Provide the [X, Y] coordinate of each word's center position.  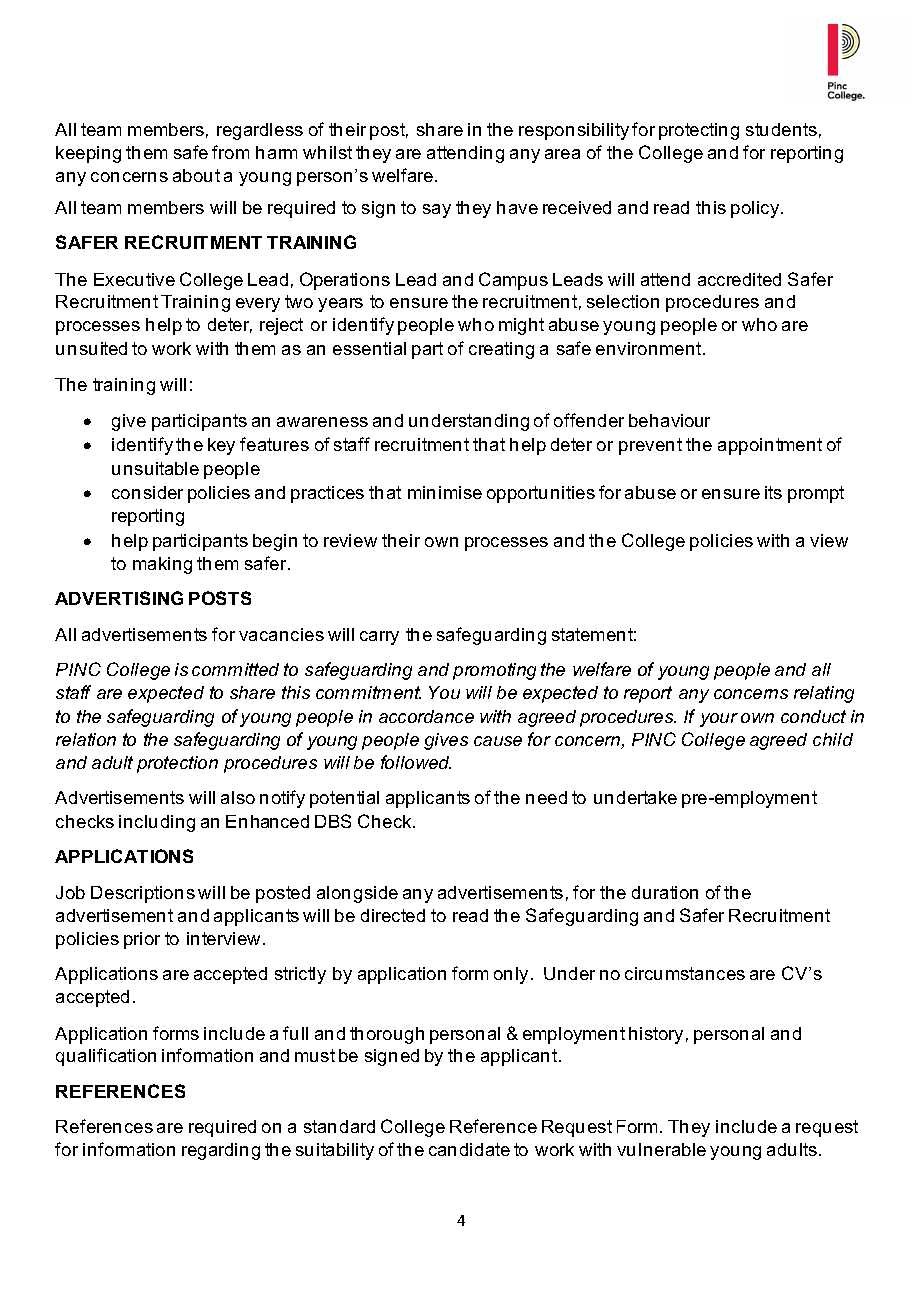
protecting [699, 131]
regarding [221, 1151]
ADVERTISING [119, 598]
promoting [494, 671]
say [437, 211]
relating [824, 694]
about [196, 175]
